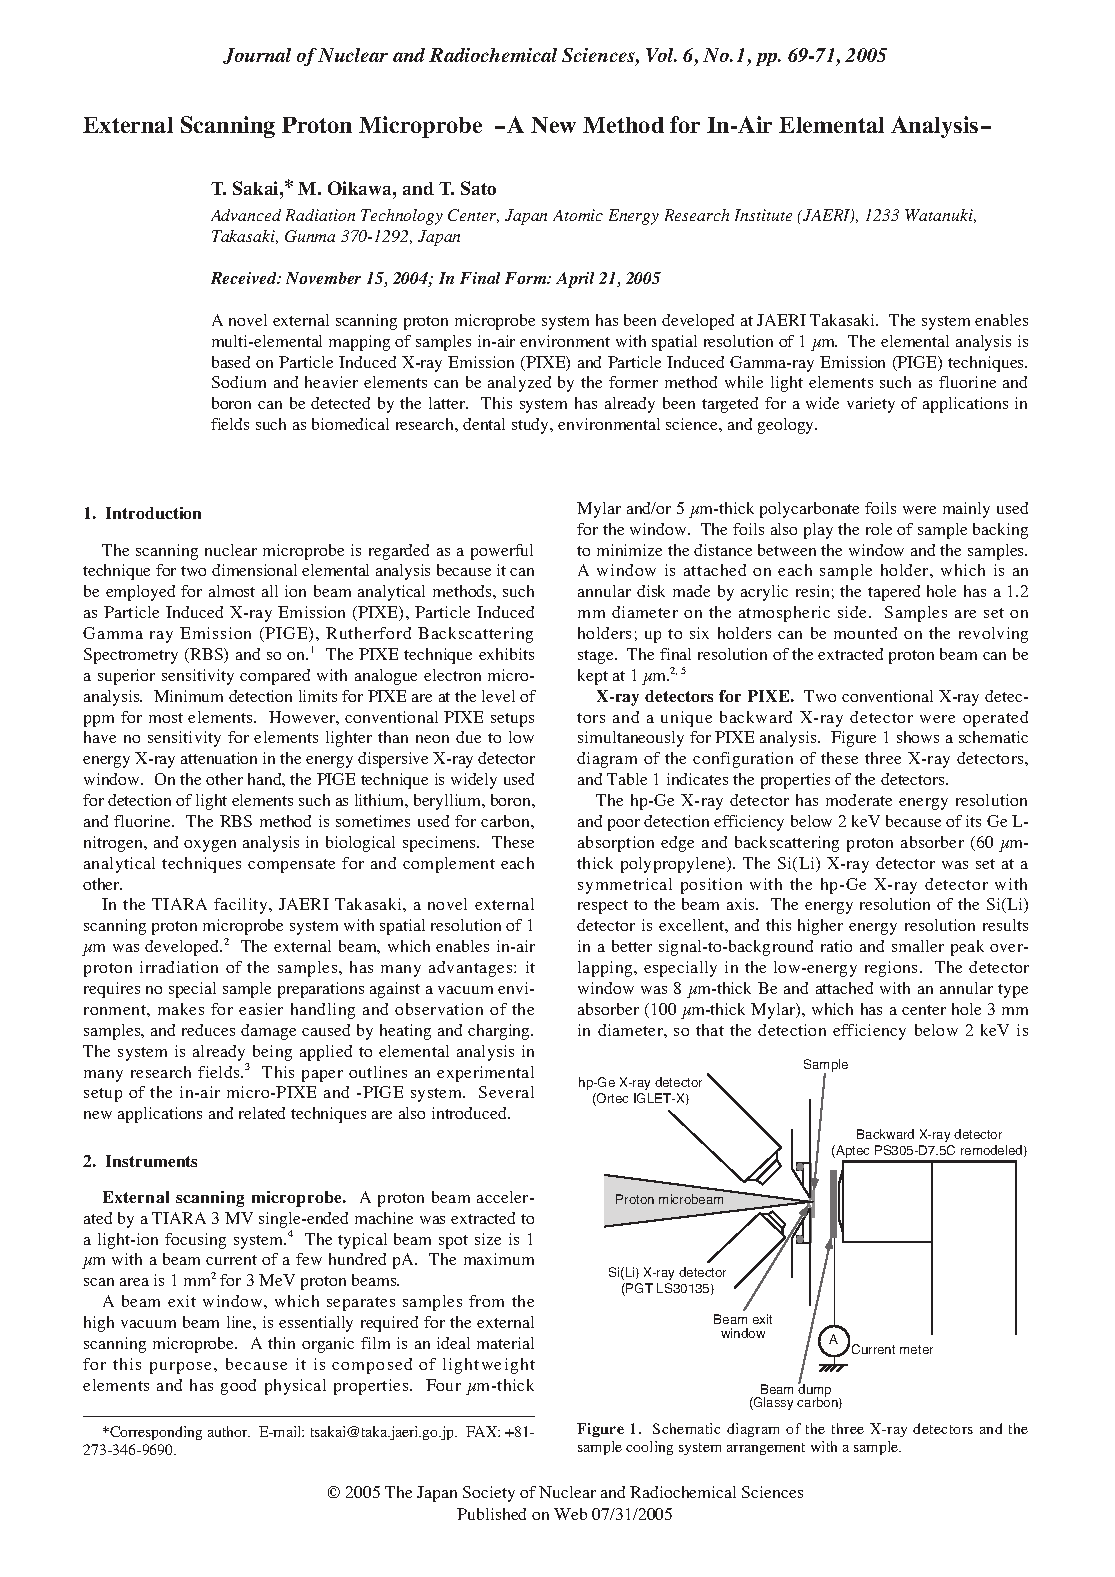  I want to click on variety, so click(871, 405).
